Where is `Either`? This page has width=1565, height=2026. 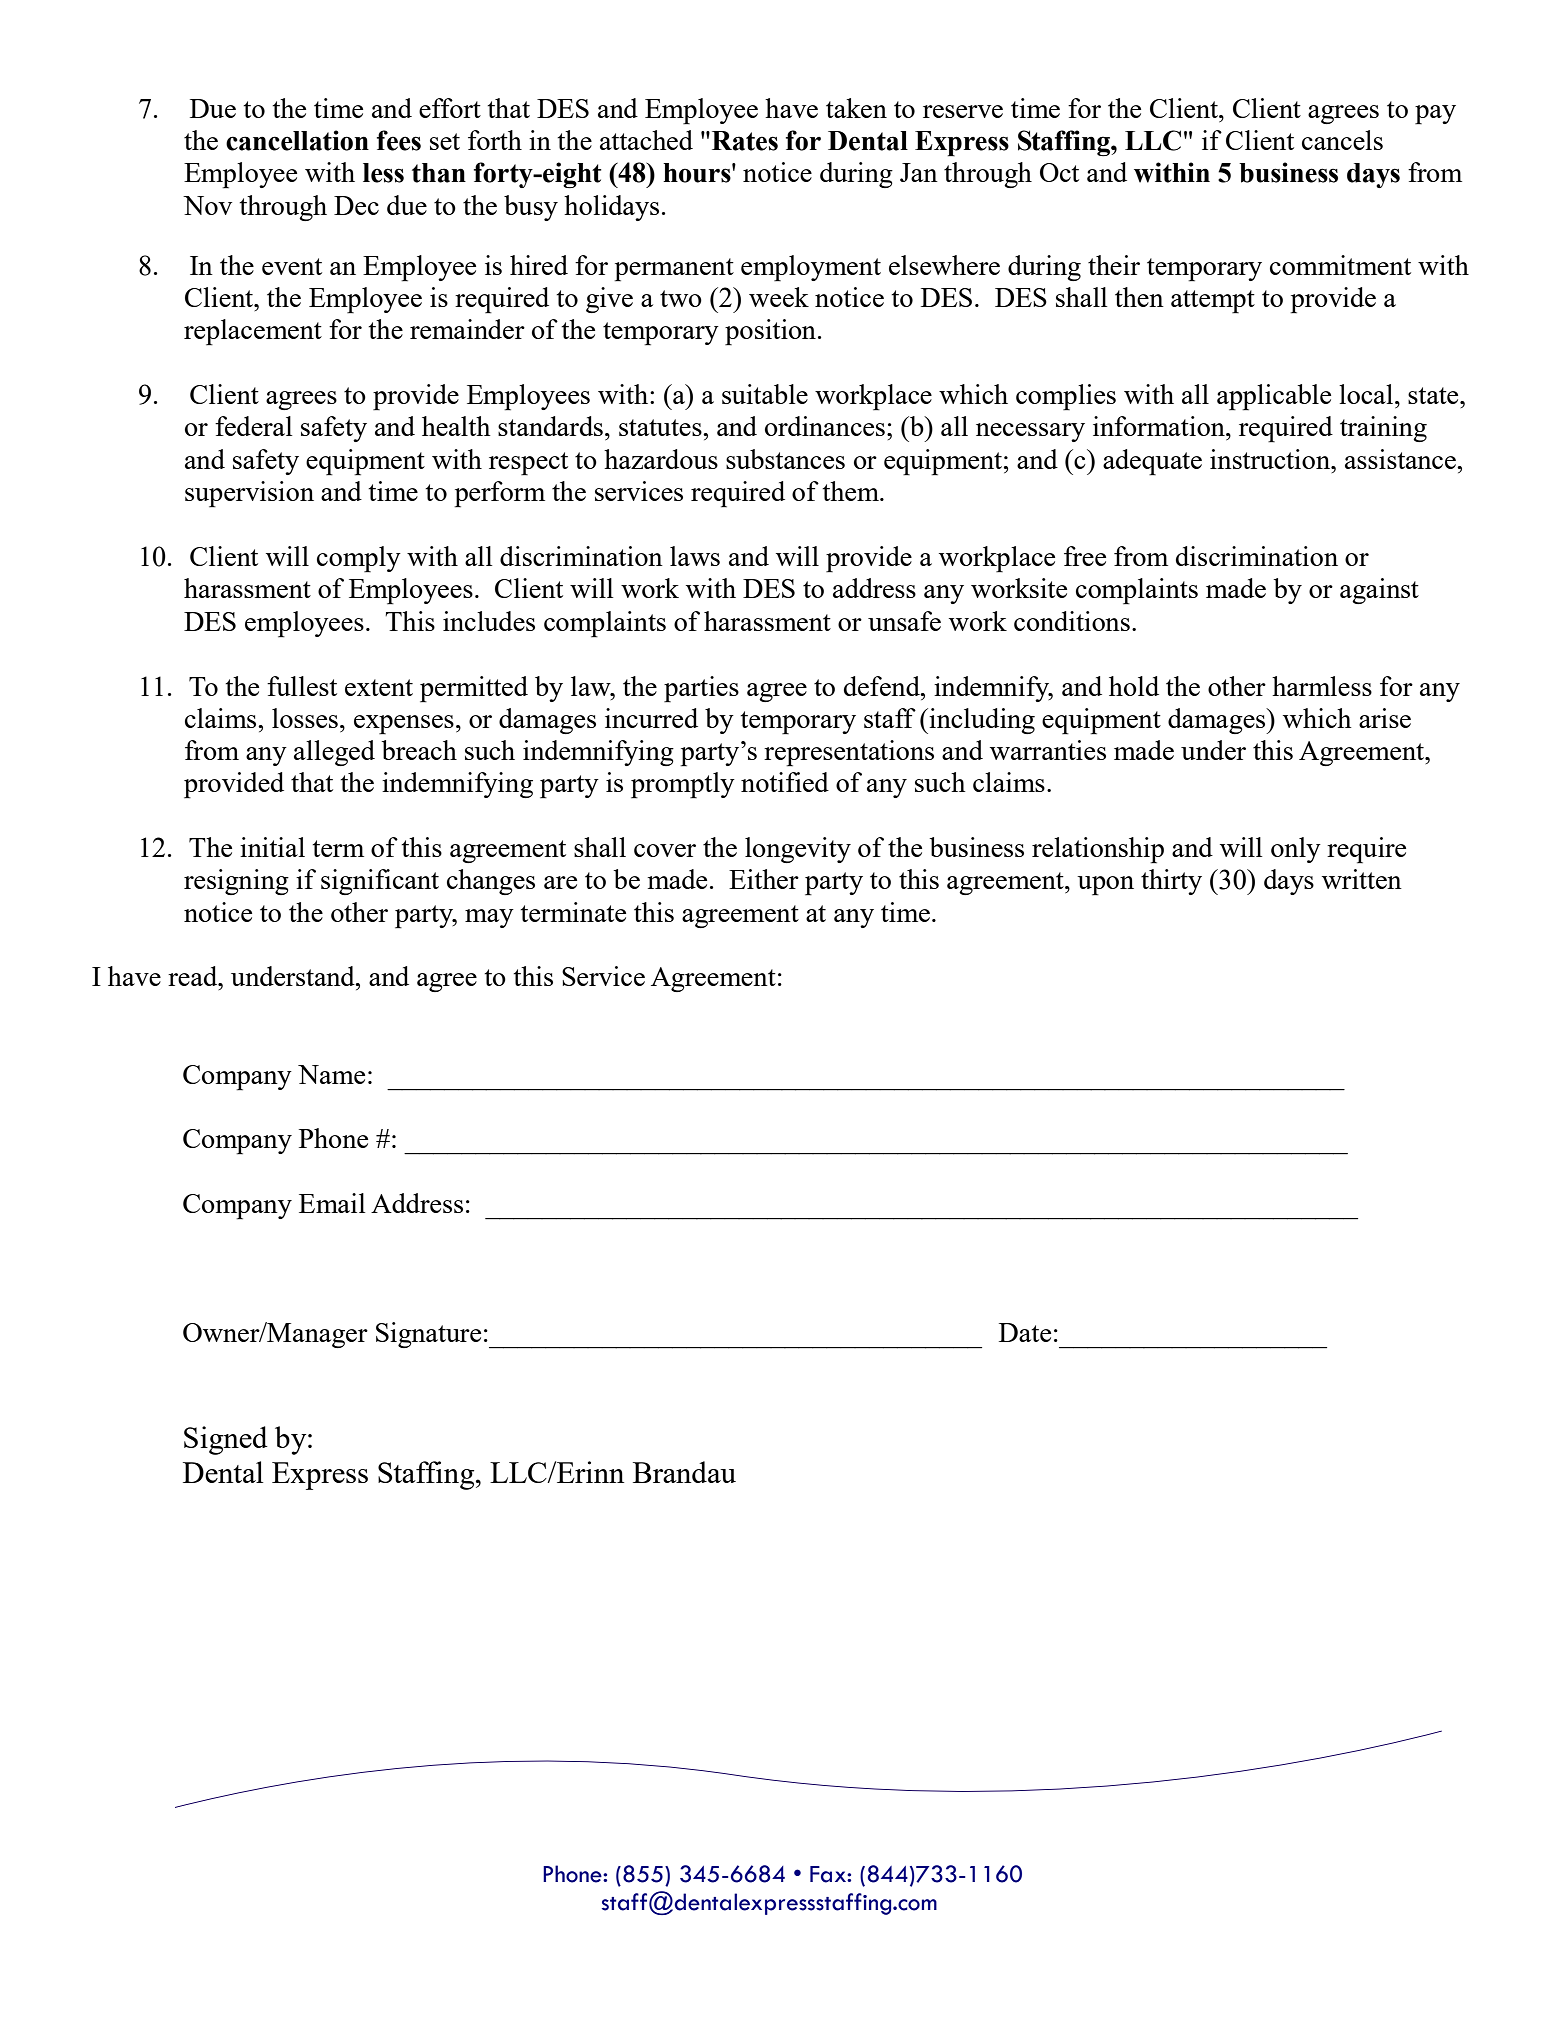 Either is located at coordinates (764, 879).
